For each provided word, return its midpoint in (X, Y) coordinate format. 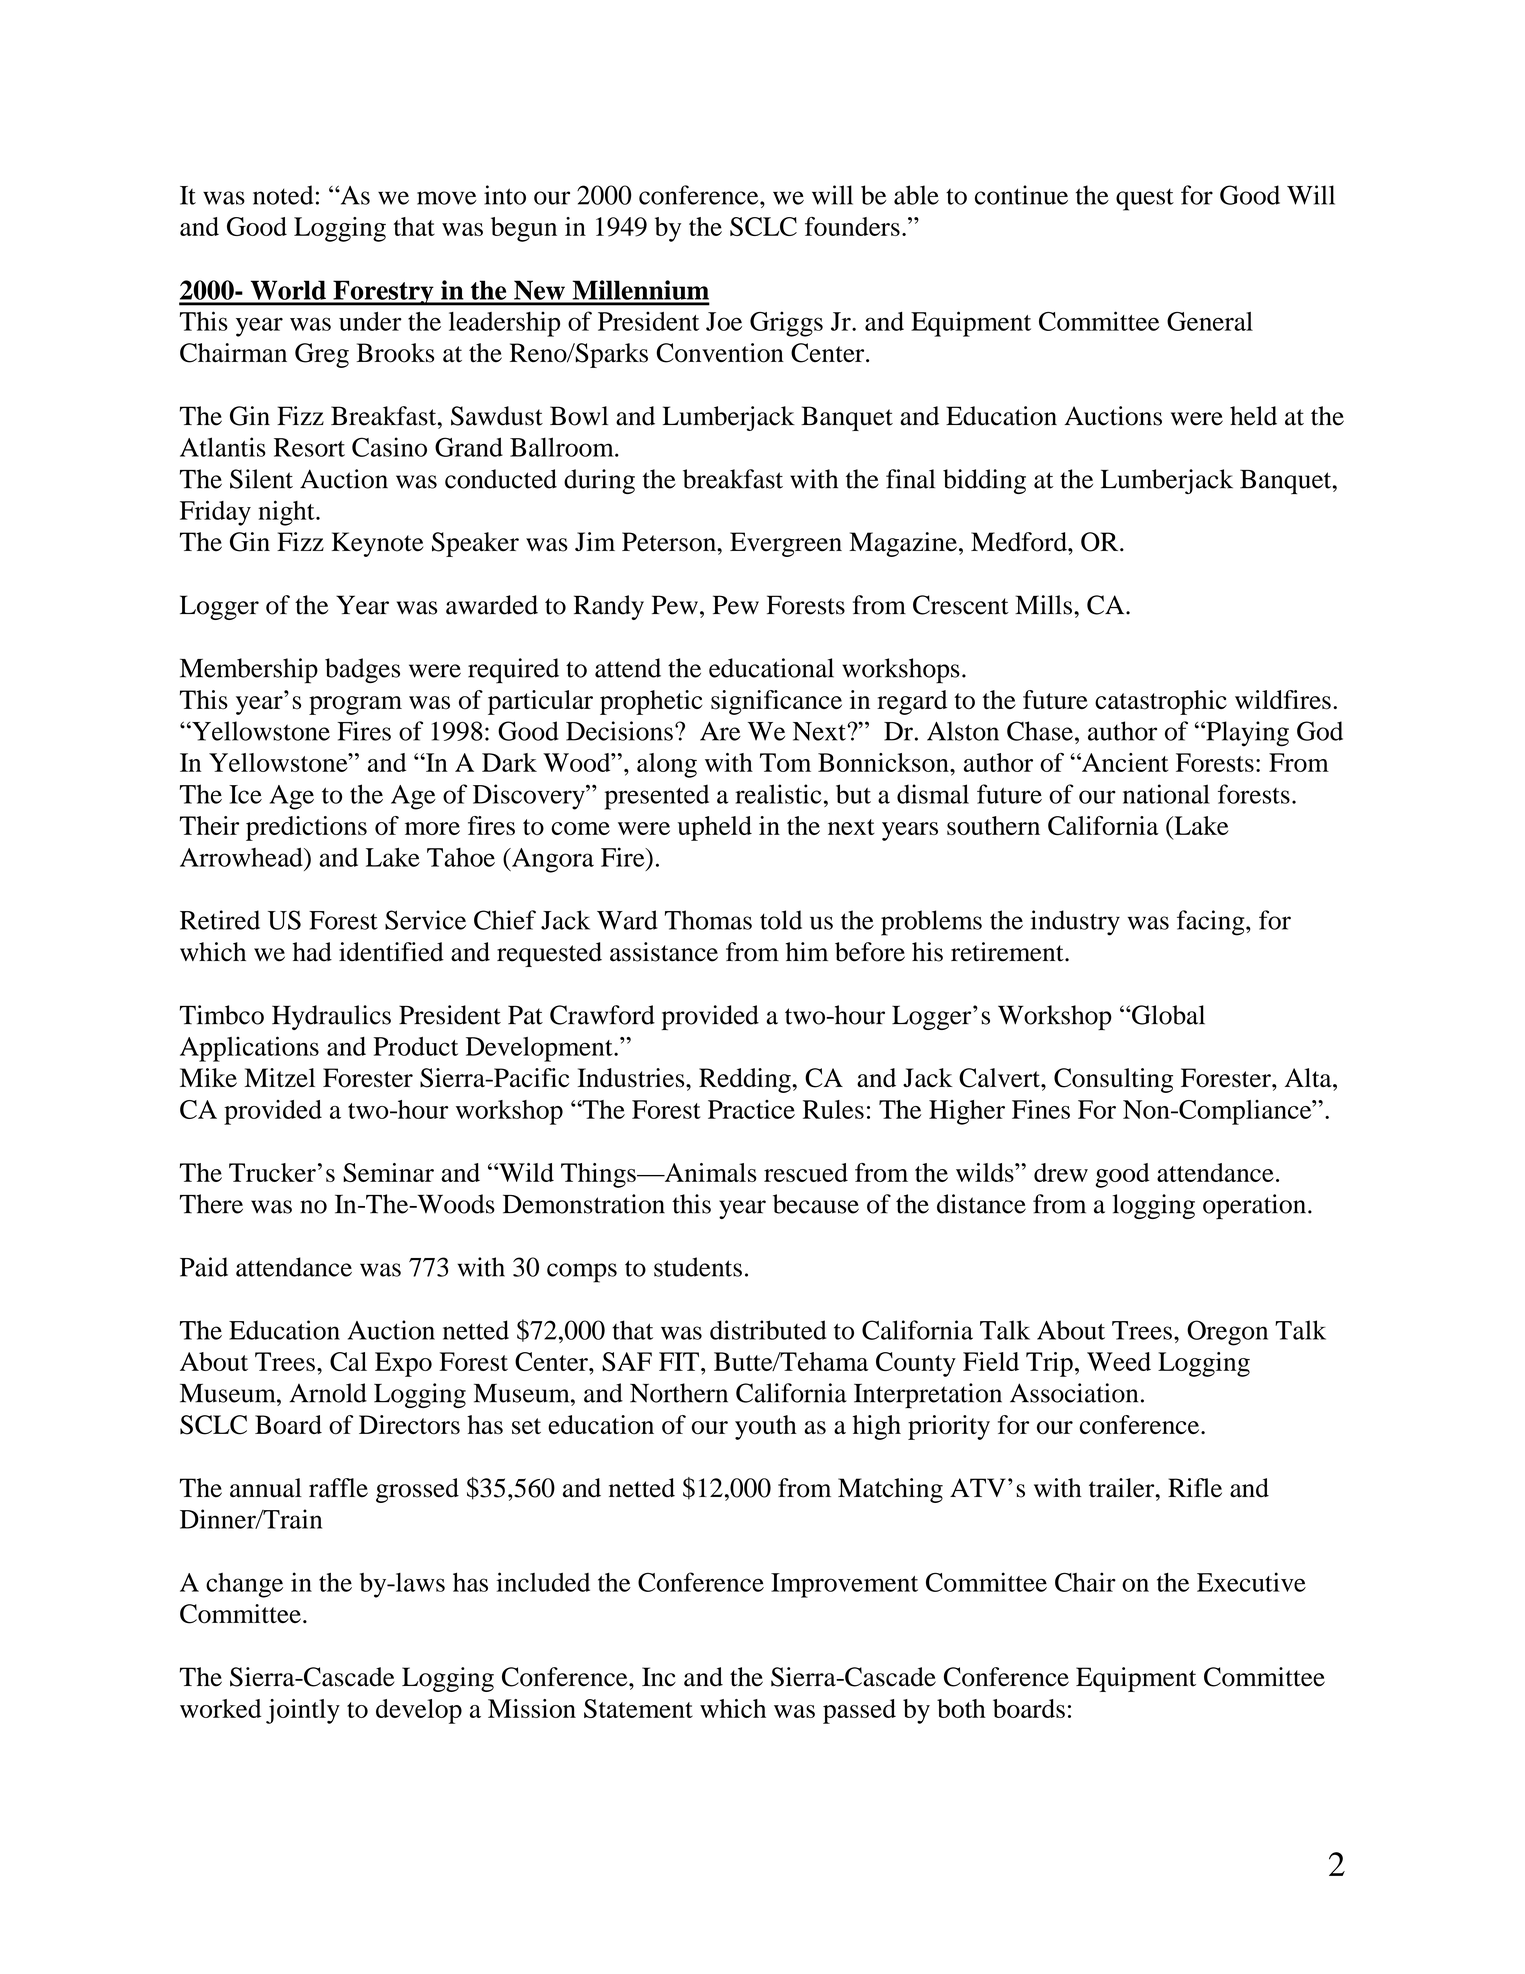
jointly (303, 1711)
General (1210, 321)
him (807, 951)
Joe (724, 321)
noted (283, 195)
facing (1212, 923)
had (312, 952)
